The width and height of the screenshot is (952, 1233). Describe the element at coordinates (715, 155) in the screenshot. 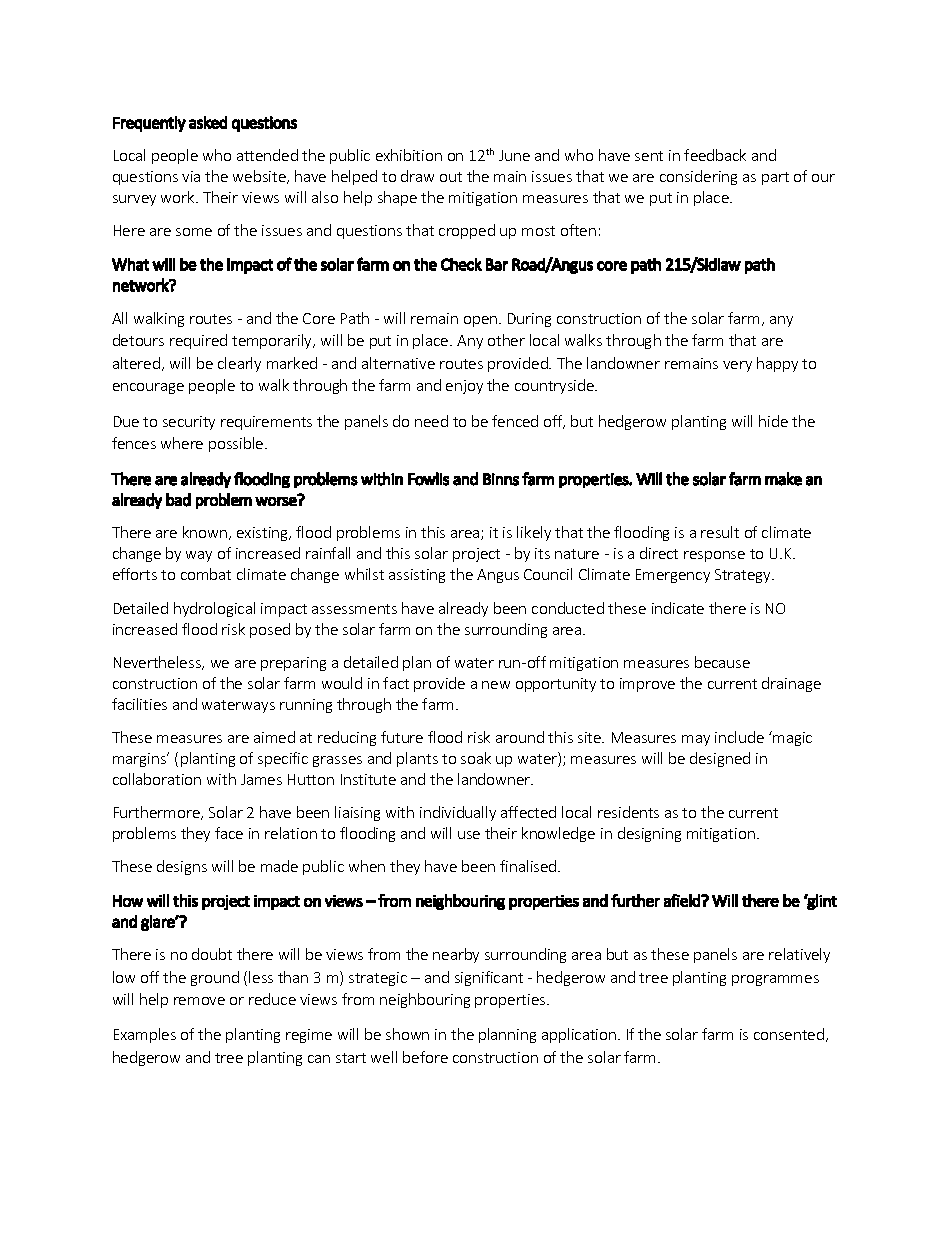

I see `feedback` at that location.
